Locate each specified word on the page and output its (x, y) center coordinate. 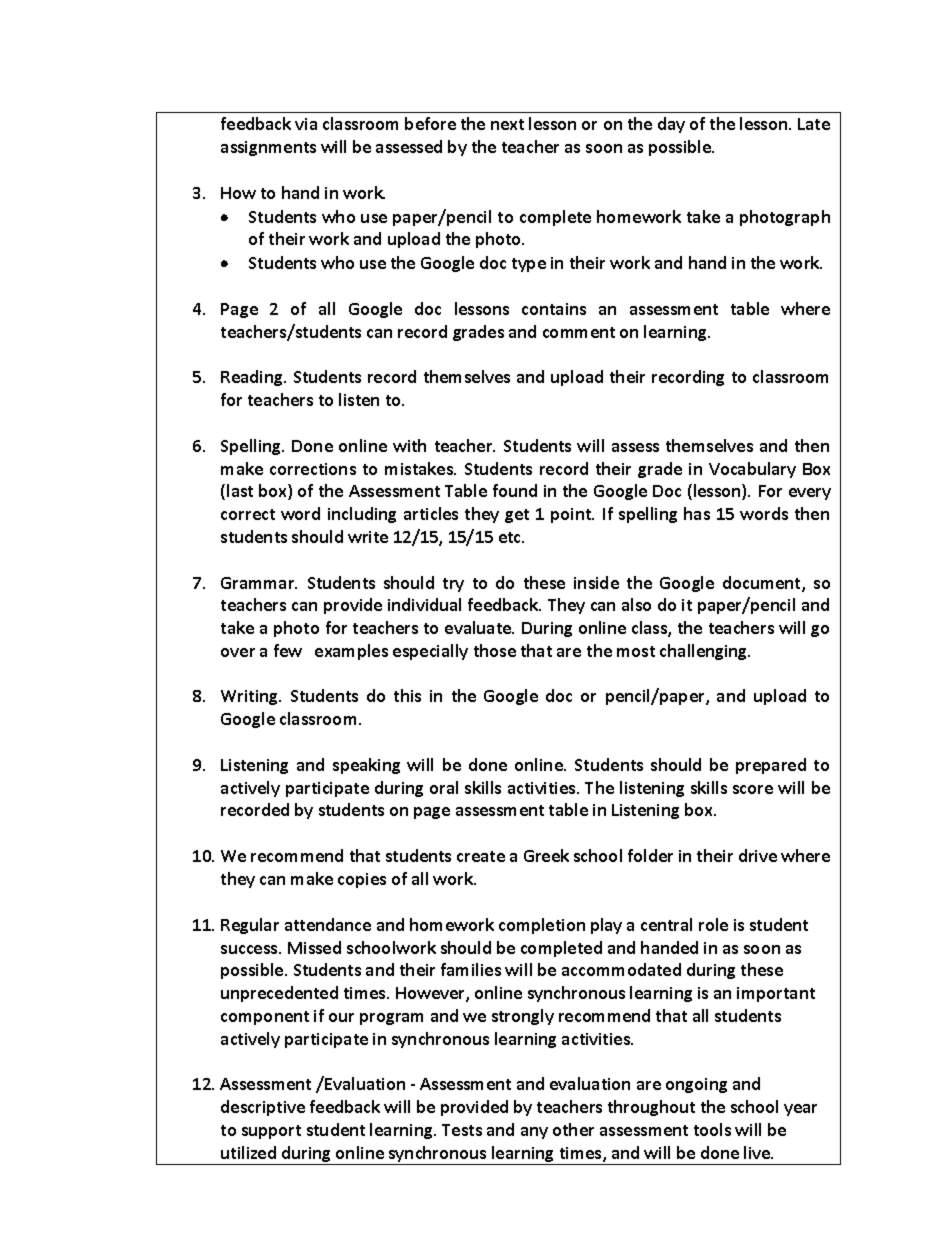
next (507, 124)
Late (814, 124)
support (271, 1132)
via (306, 124)
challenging (705, 652)
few (288, 650)
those (495, 650)
